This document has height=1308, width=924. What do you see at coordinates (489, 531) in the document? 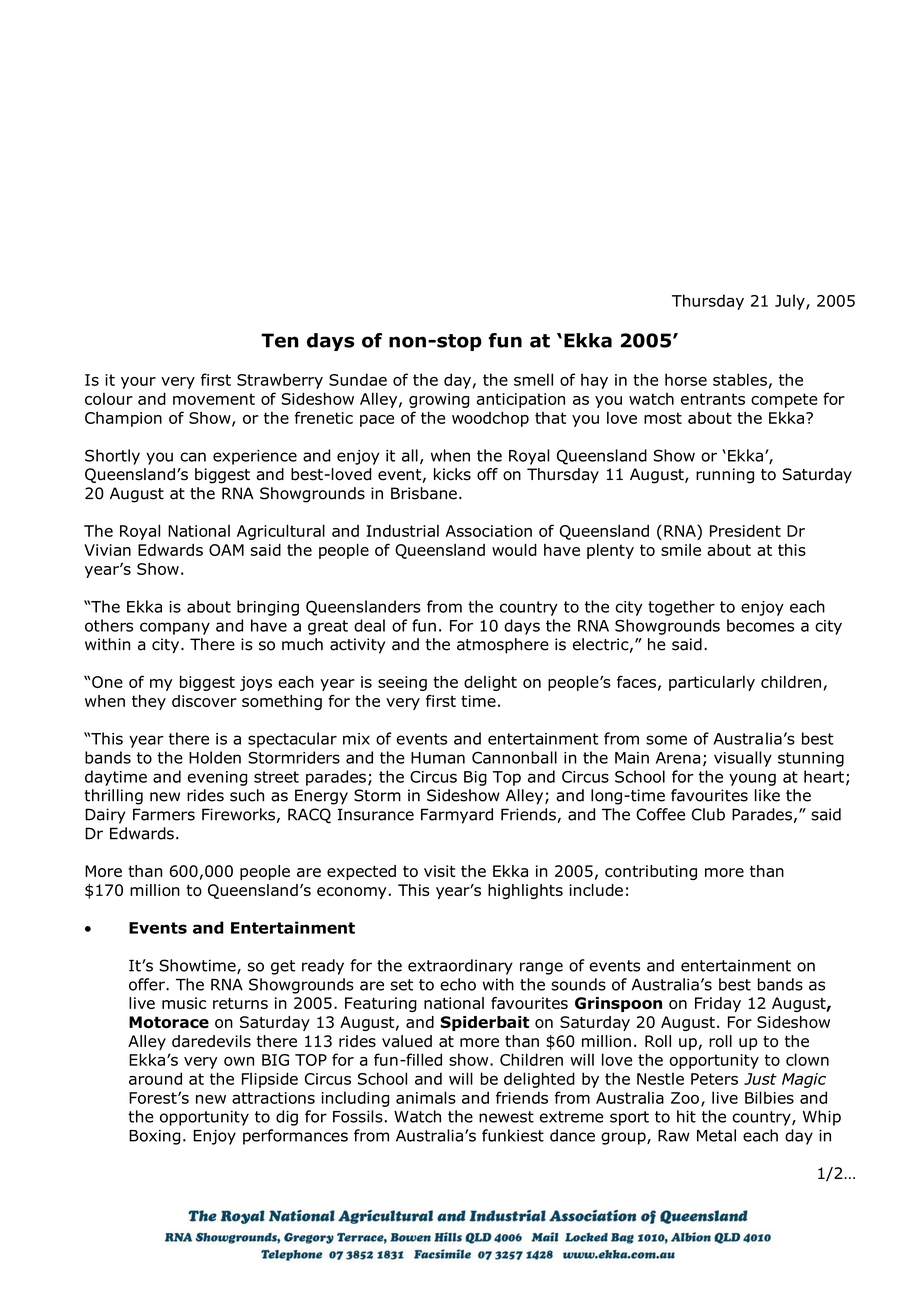
I see `Association` at bounding box center [489, 531].
